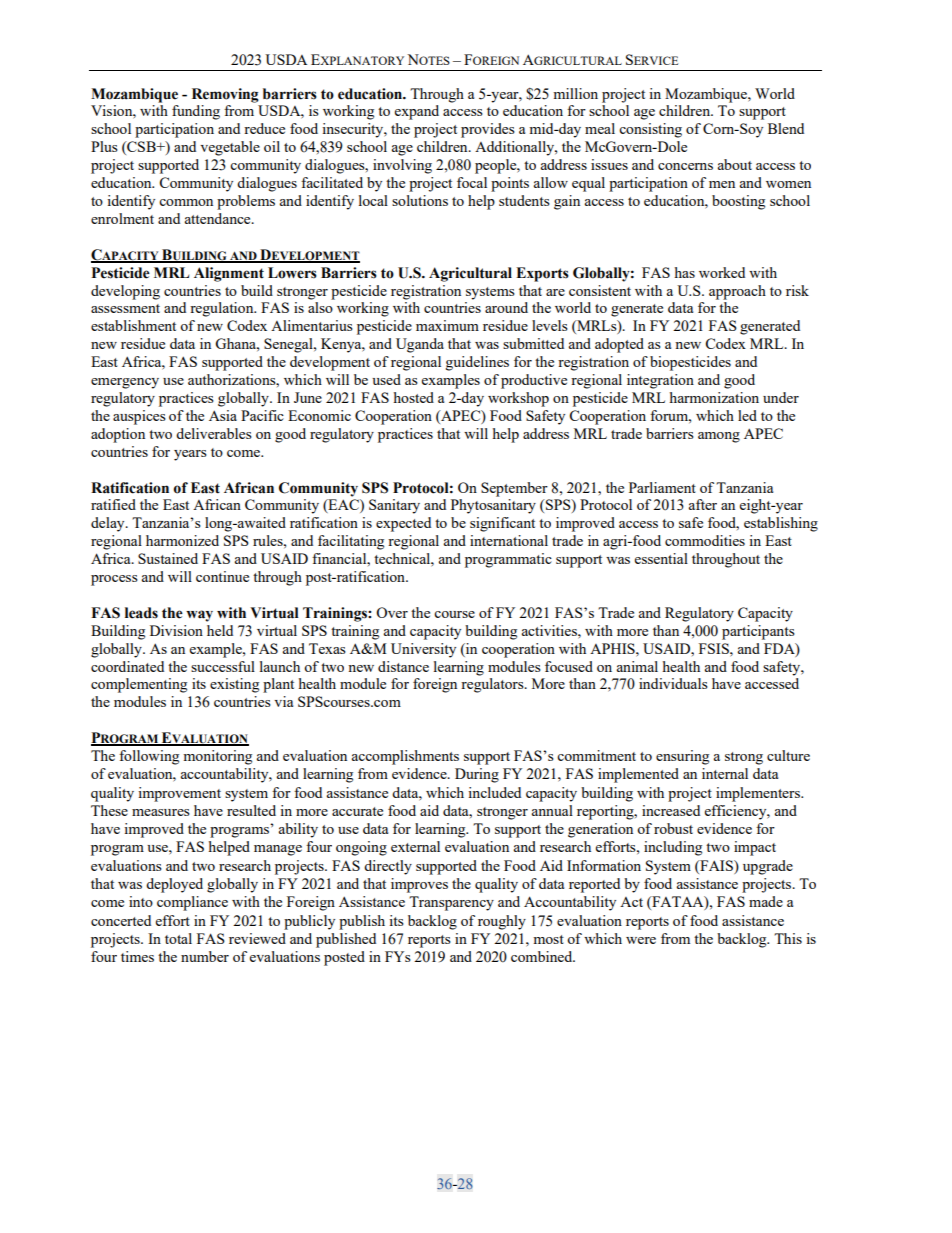  Describe the element at coordinates (196, 112) in the document. I see `funding` at that location.
